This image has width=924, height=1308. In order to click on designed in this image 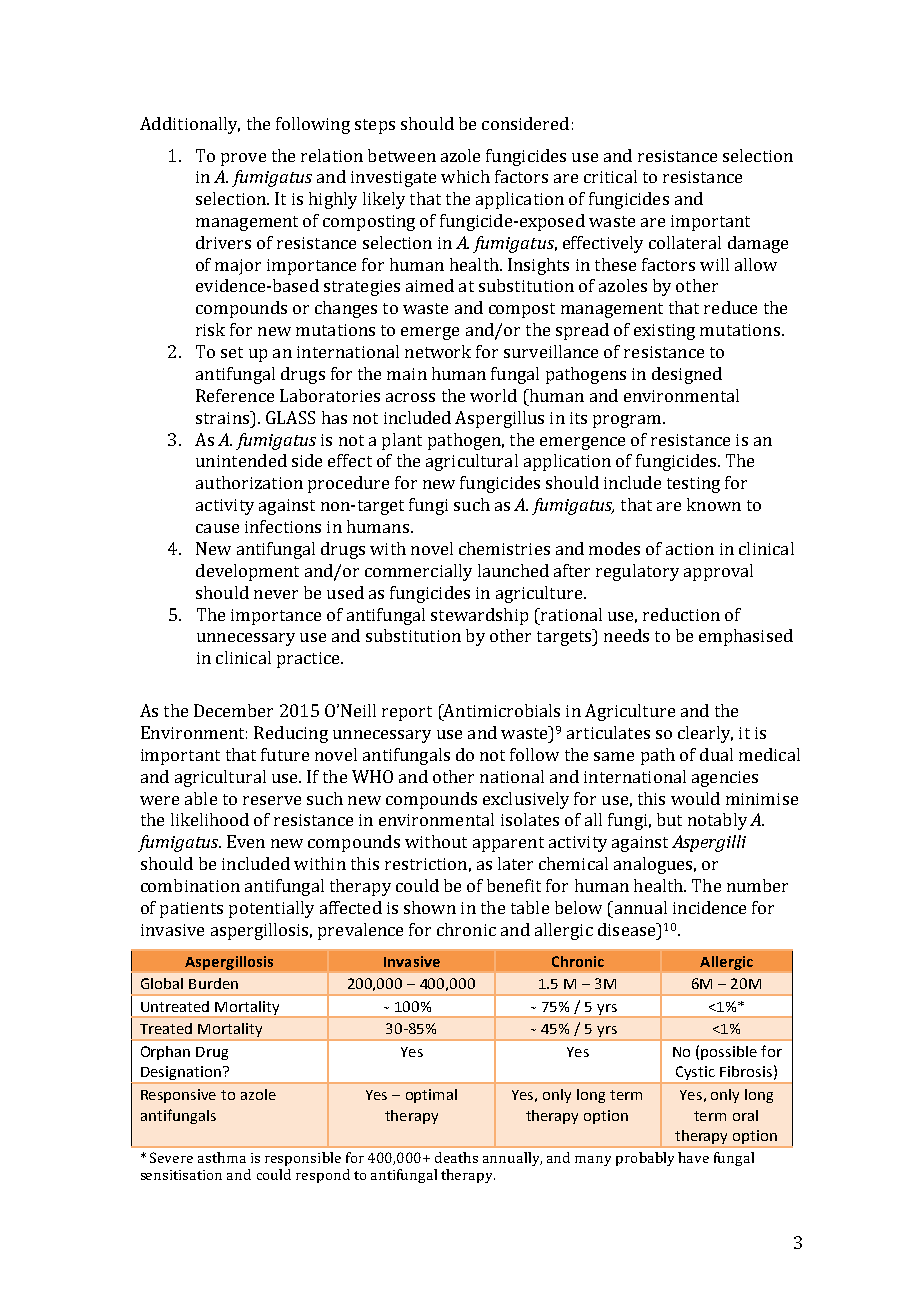, I will do `click(687, 375)`.
